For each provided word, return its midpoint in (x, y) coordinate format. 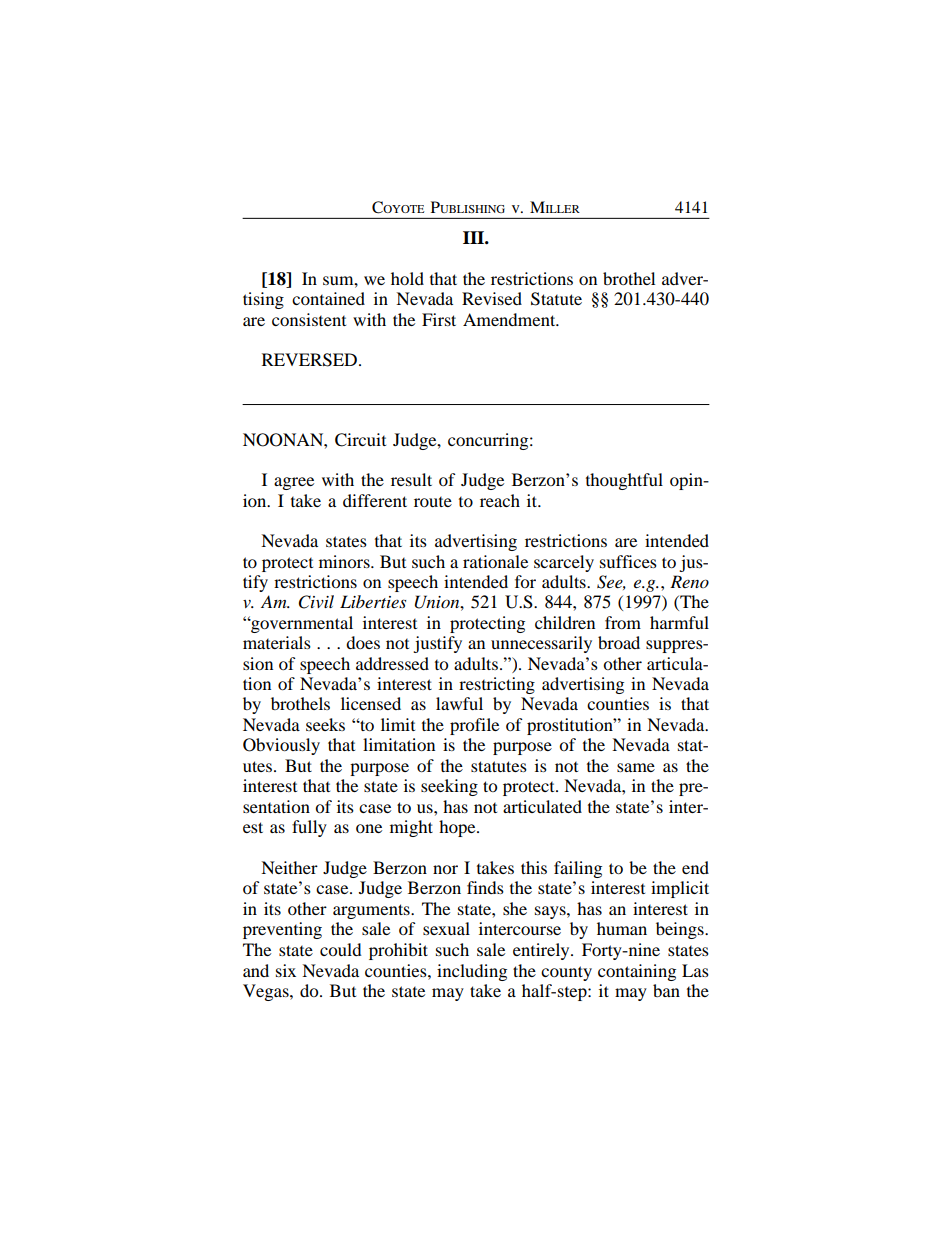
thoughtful (624, 481)
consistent (309, 319)
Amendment (510, 319)
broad (619, 642)
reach (500, 500)
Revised (492, 298)
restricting (497, 685)
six (286, 970)
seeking (449, 787)
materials (277, 642)
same (636, 767)
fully (309, 828)
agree (294, 483)
